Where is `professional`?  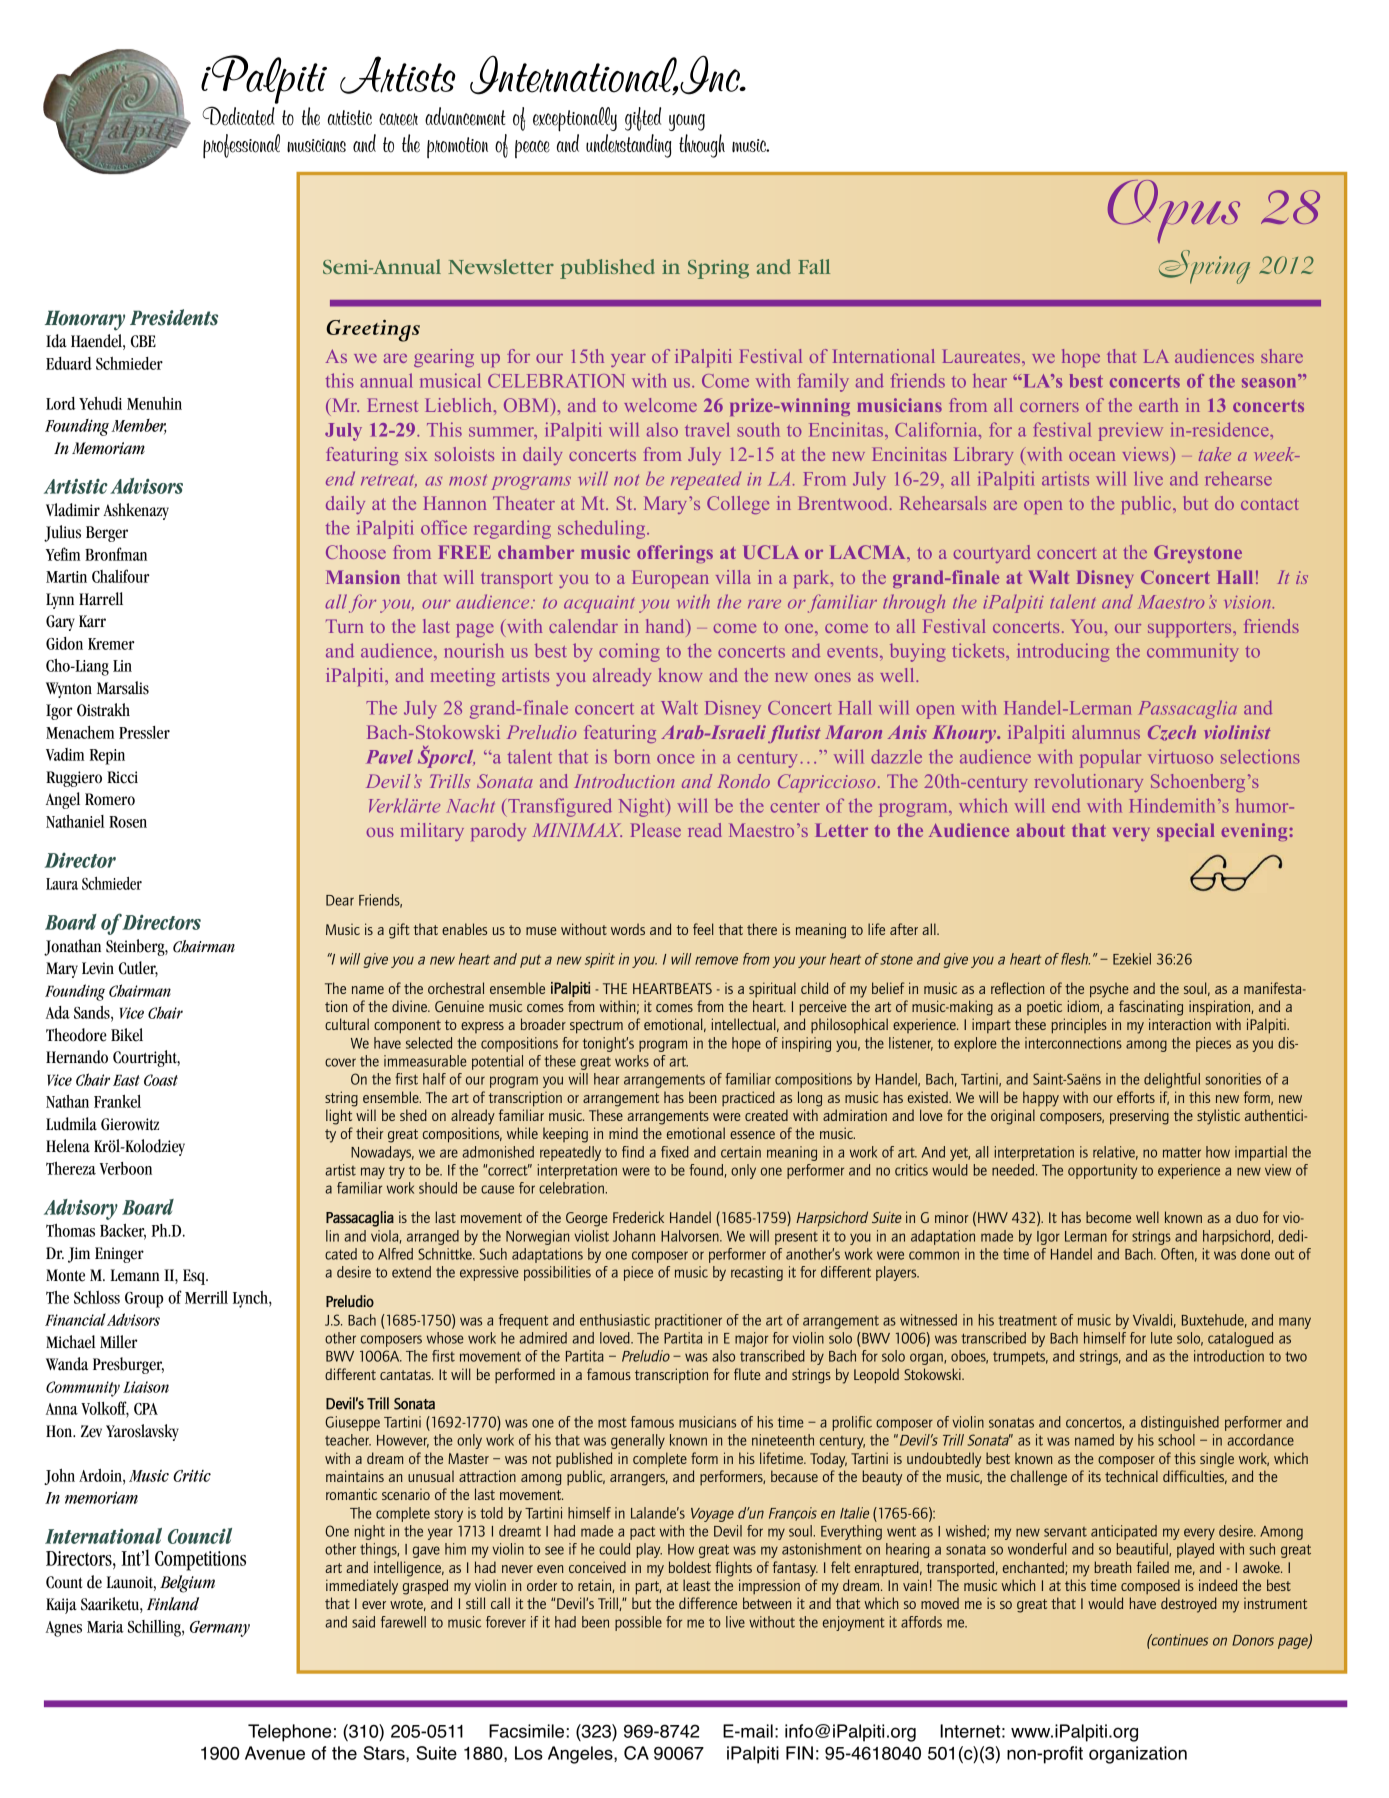
professional is located at coordinates (241, 146).
